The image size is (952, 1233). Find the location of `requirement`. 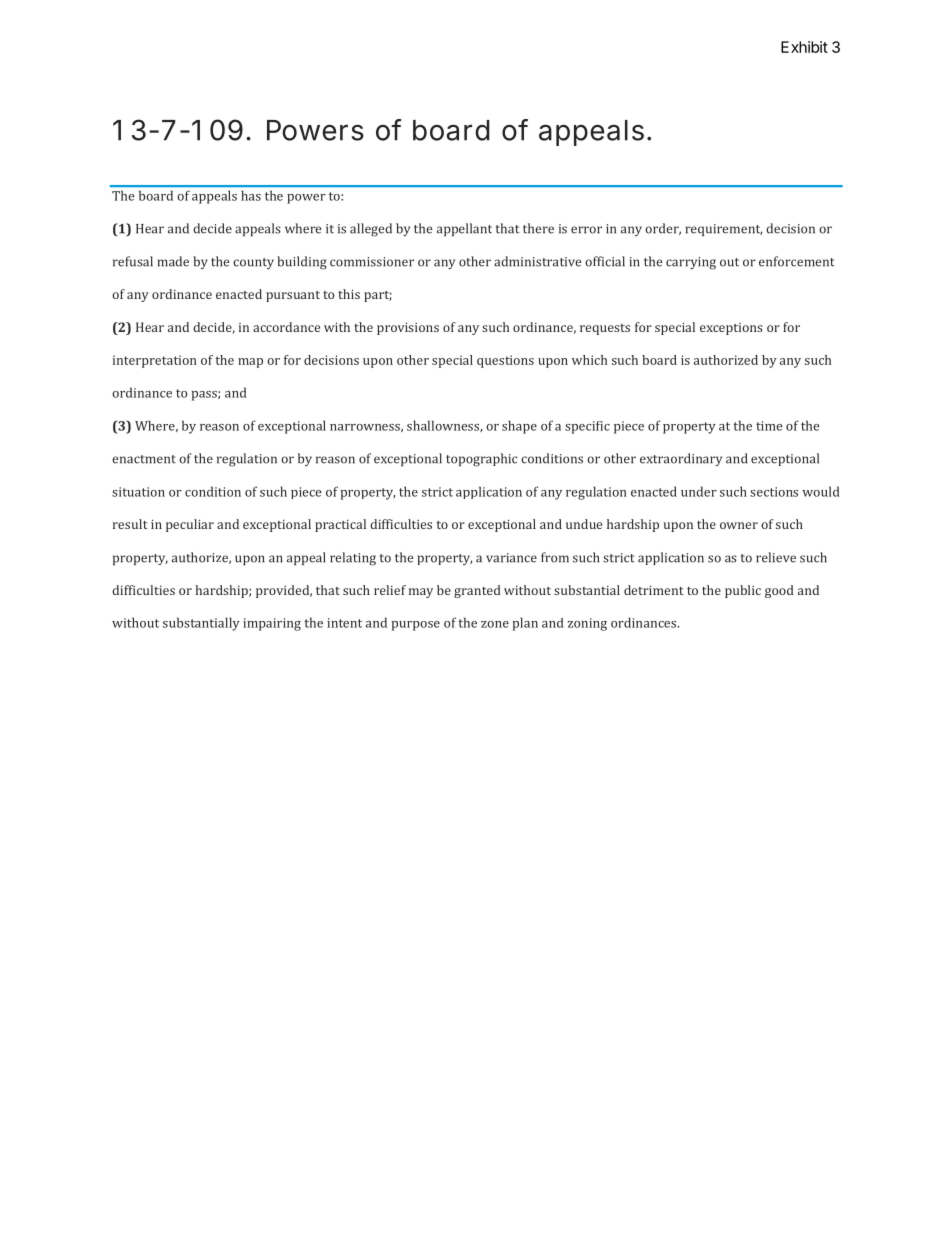

requirement is located at coordinates (724, 230).
